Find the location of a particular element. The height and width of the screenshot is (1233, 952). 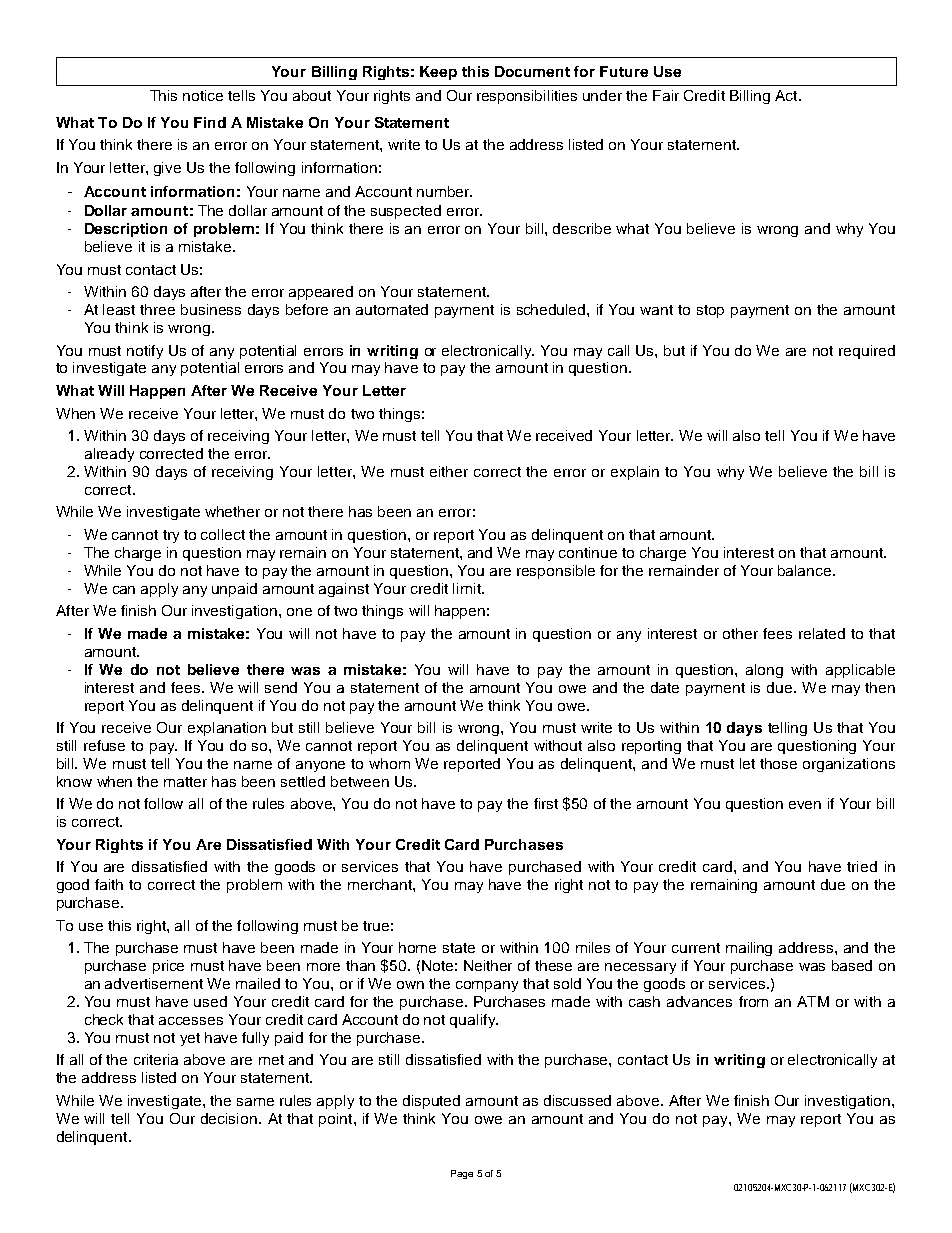

responsibilities is located at coordinates (527, 97).
